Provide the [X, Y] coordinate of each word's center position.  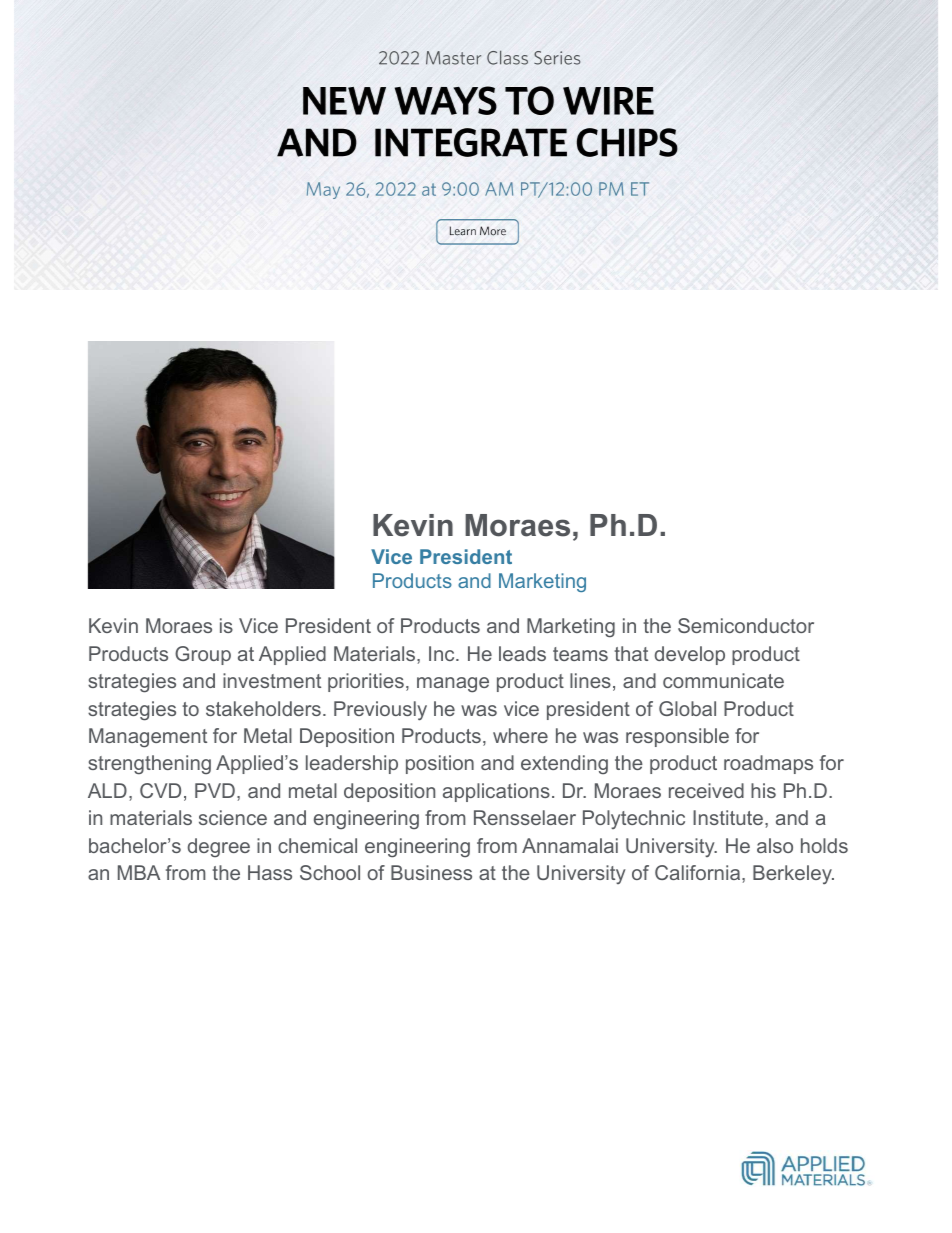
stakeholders [263, 708]
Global [687, 708]
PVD [215, 790]
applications [496, 792]
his [763, 790]
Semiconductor [746, 625]
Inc [443, 653]
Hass [270, 872]
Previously [380, 711]
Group [203, 655]
